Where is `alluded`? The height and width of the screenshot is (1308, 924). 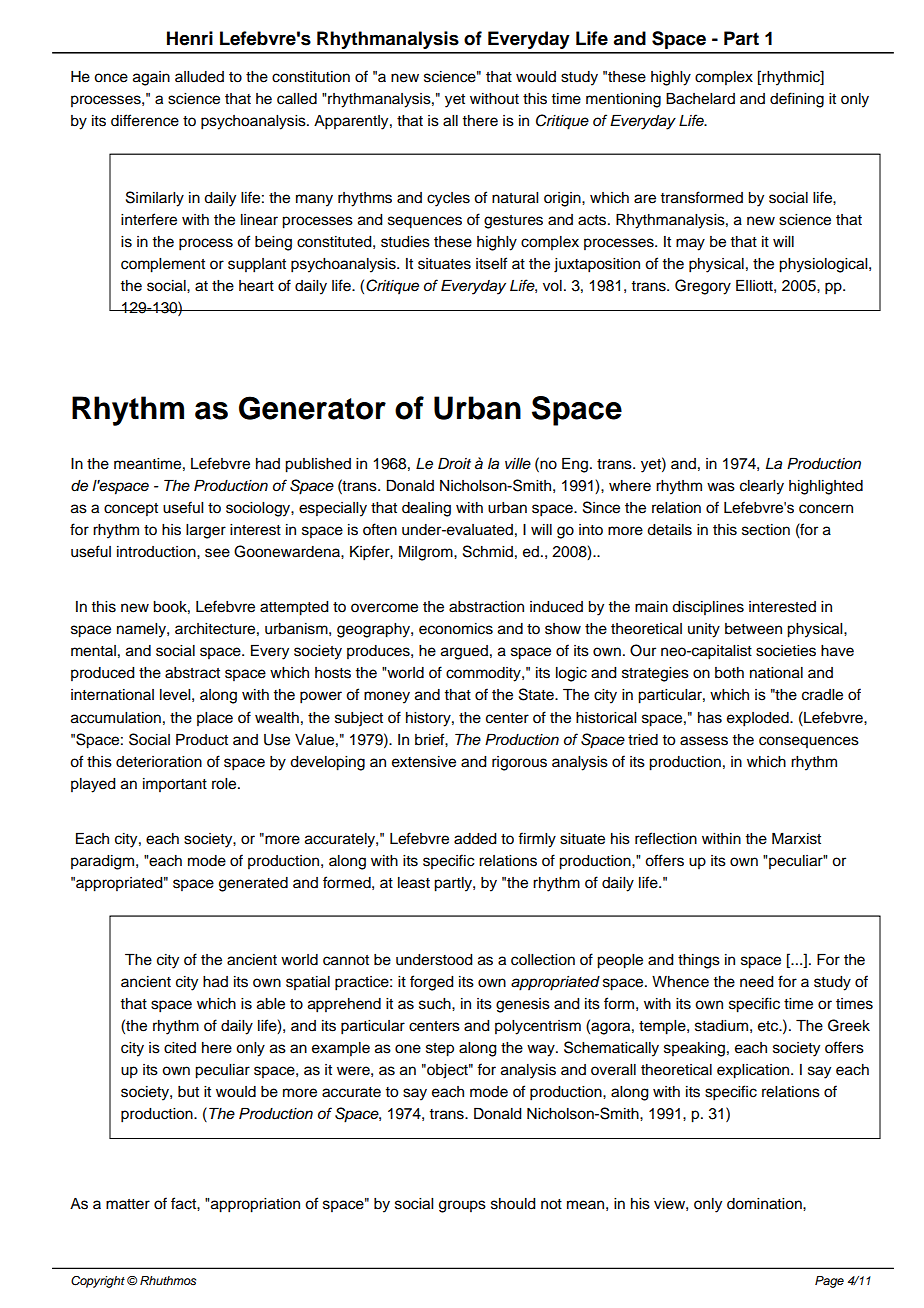
alluded is located at coordinates (199, 77).
